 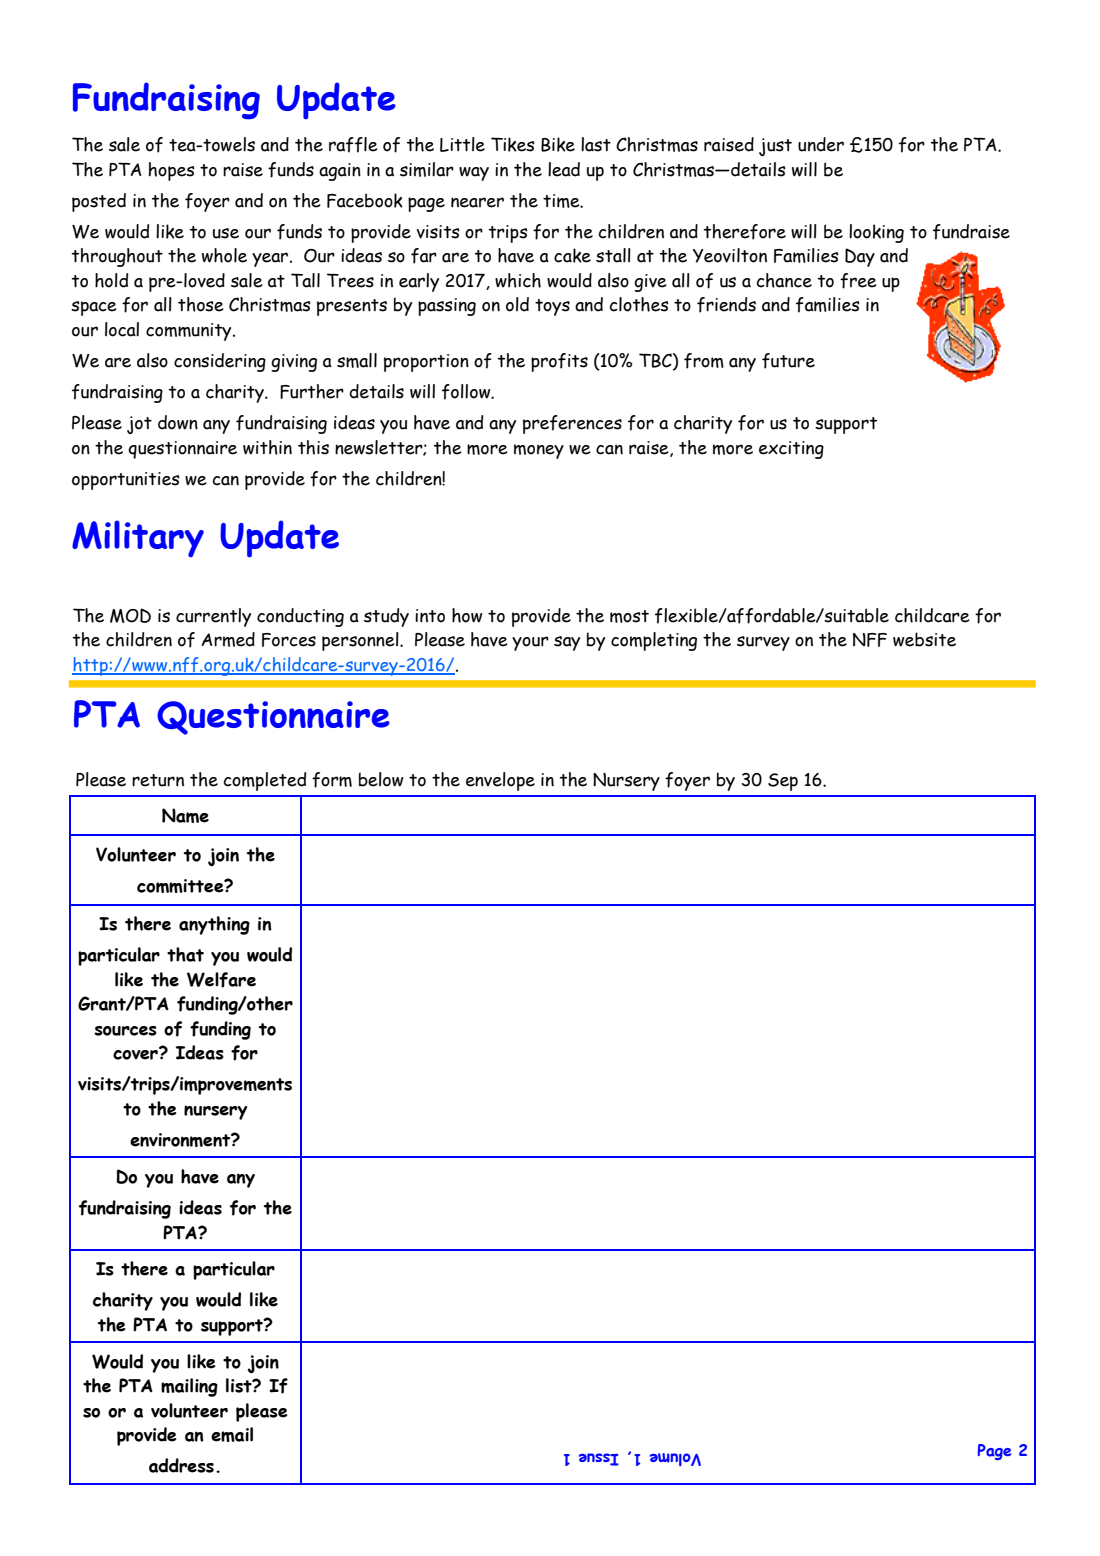 What do you see at coordinates (126, 481) in the screenshot?
I see `opportunities` at bounding box center [126, 481].
